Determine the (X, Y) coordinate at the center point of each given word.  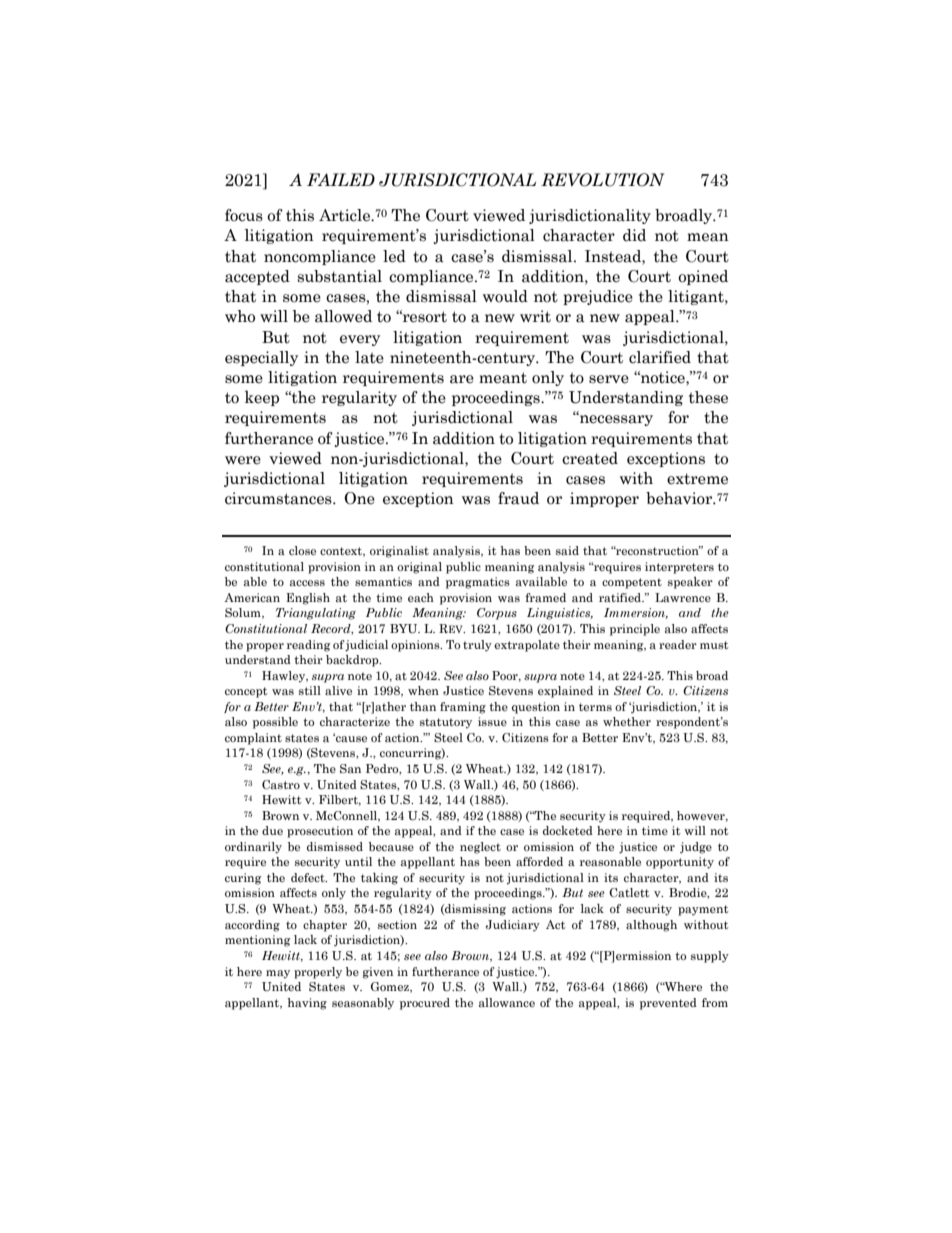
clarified (660, 357)
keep (262, 398)
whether (627, 721)
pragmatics (478, 583)
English (308, 599)
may (278, 974)
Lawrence (683, 597)
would (505, 296)
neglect (480, 848)
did (634, 235)
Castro (281, 784)
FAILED (341, 179)
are (462, 379)
